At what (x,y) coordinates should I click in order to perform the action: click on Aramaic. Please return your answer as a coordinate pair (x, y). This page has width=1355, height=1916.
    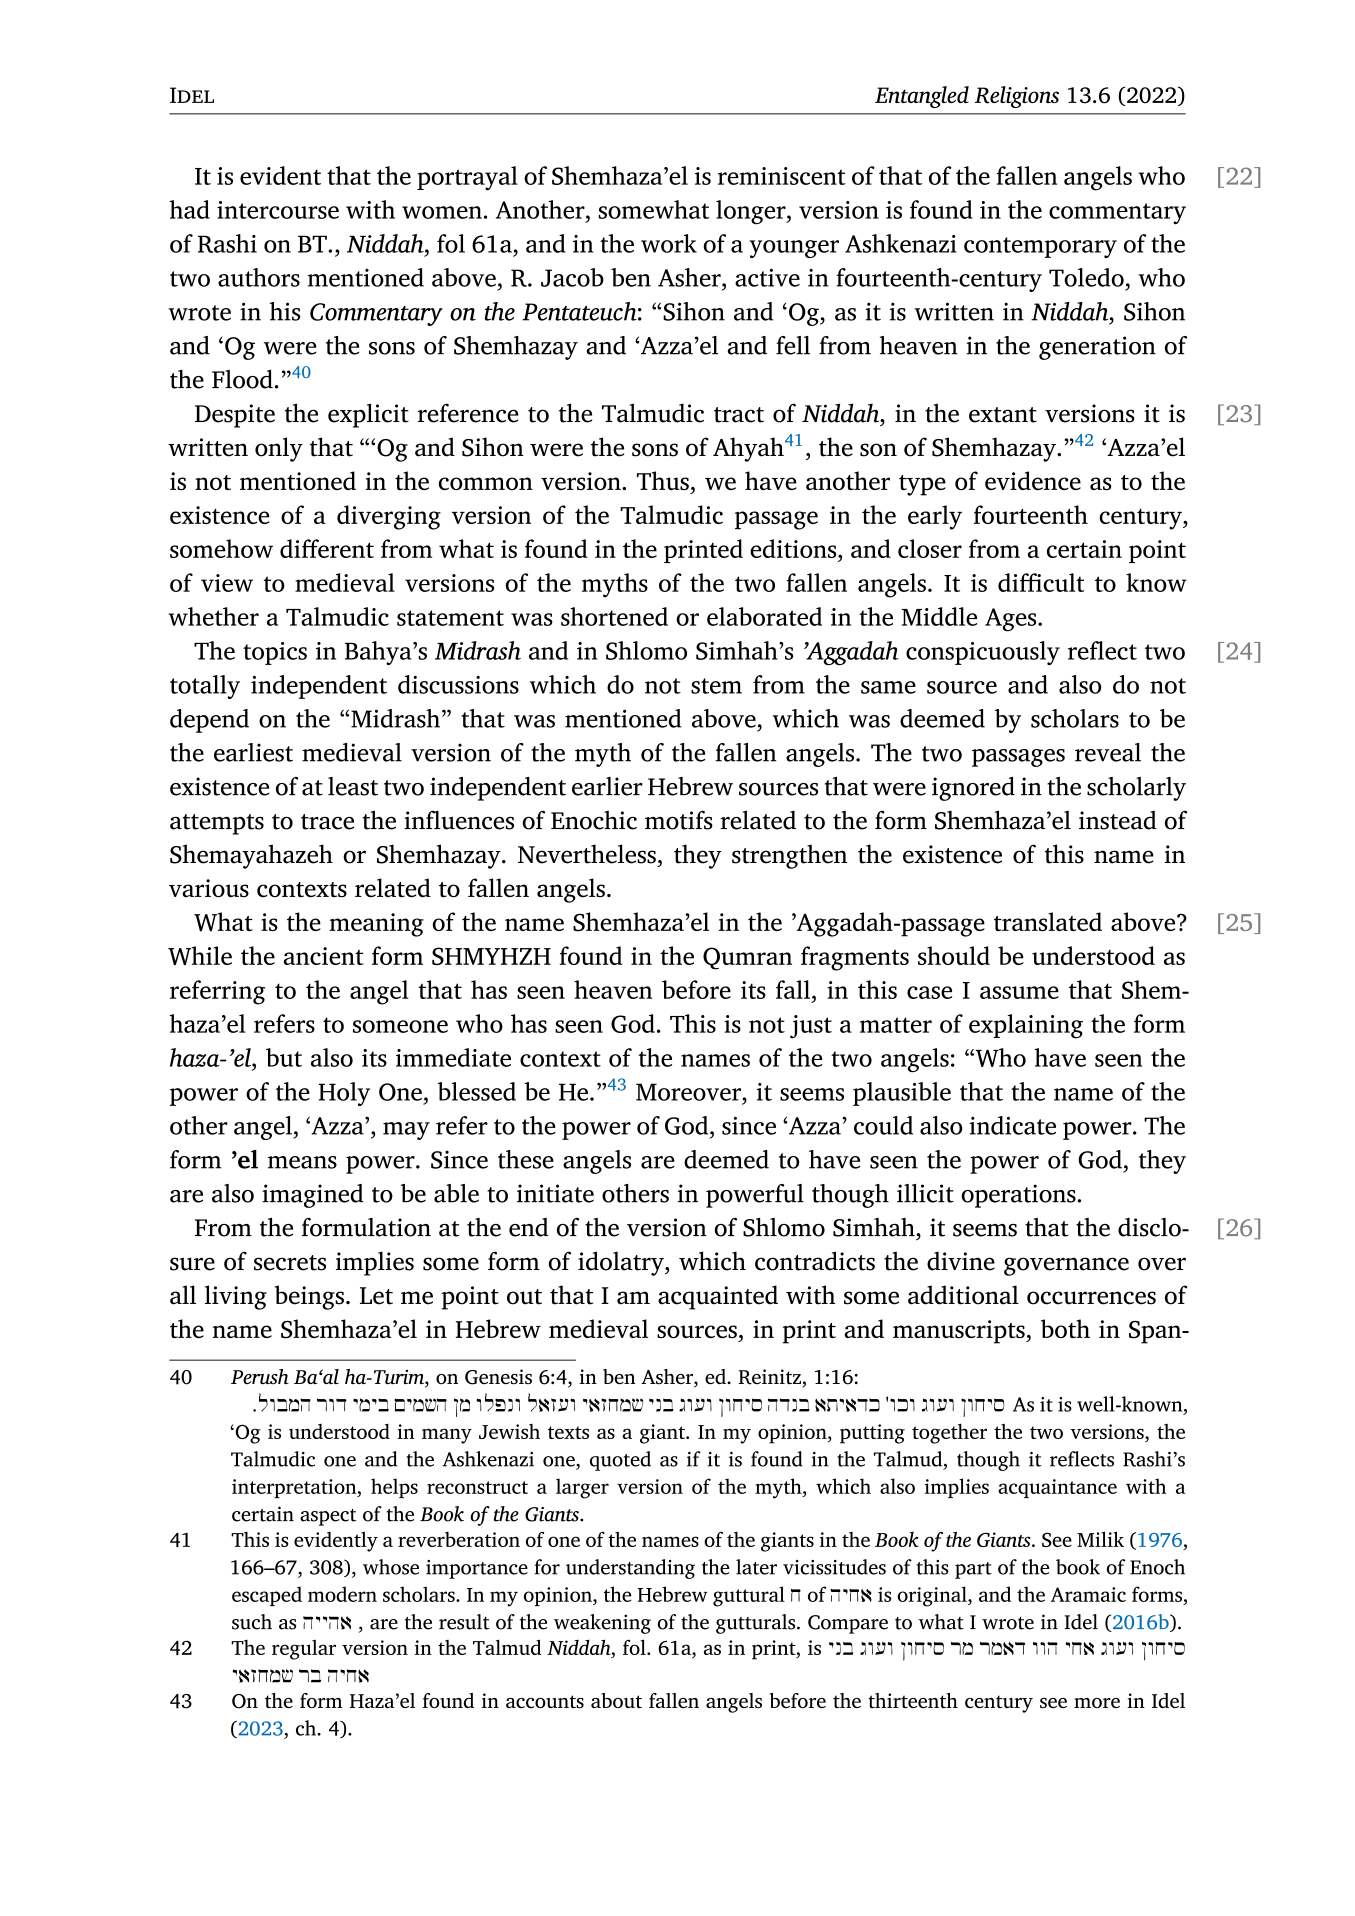
    Looking at the image, I should click on (1088, 1594).
